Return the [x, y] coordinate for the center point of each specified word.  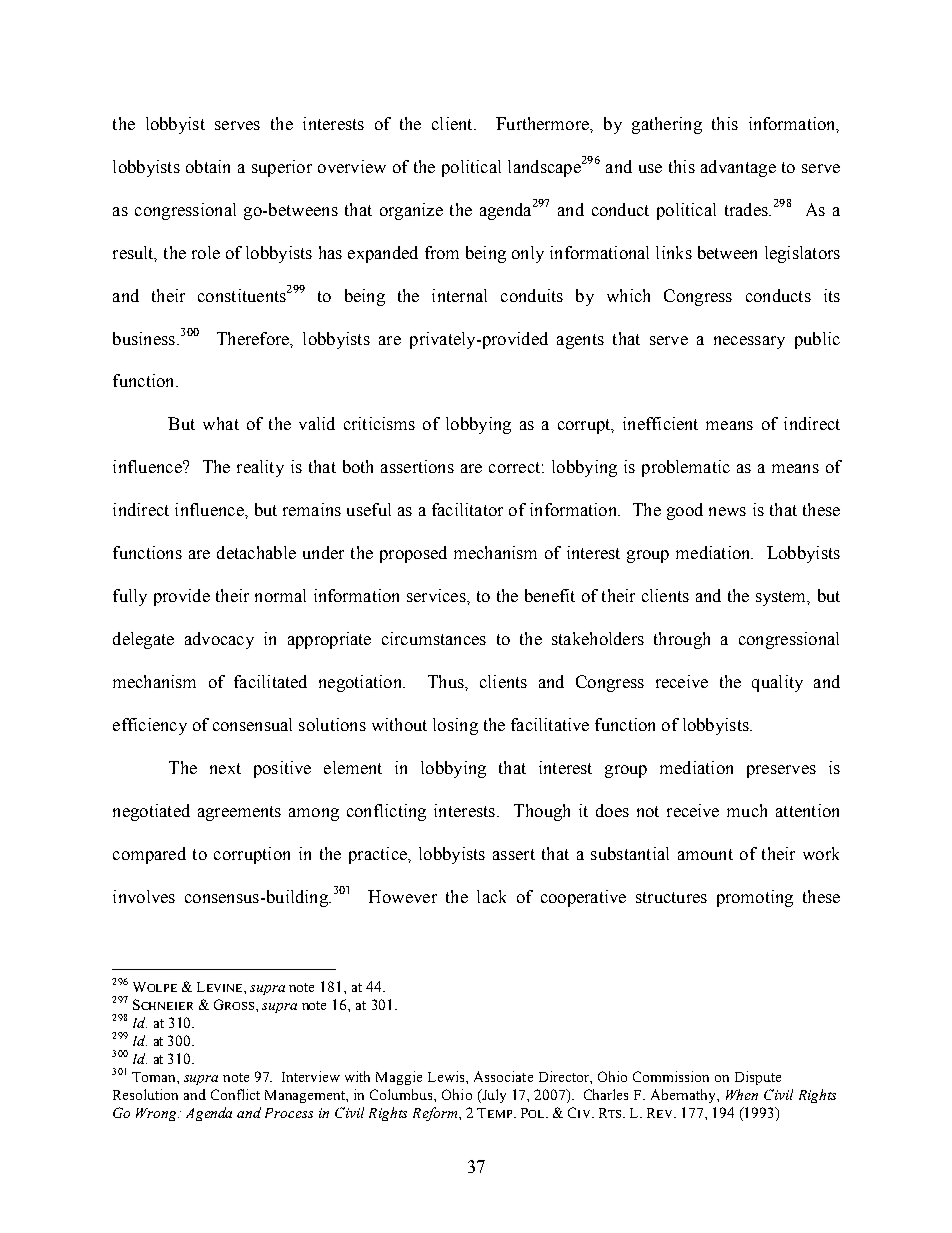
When [742, 1094]
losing [455, 726]
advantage [738, 168]
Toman [155, 1077]
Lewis [447, 1076]
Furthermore [543, 123]
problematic [686, 468]
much [747, 810]
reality [260, 468]
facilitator [467, 509]
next [225, 768]
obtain [208, 166]
